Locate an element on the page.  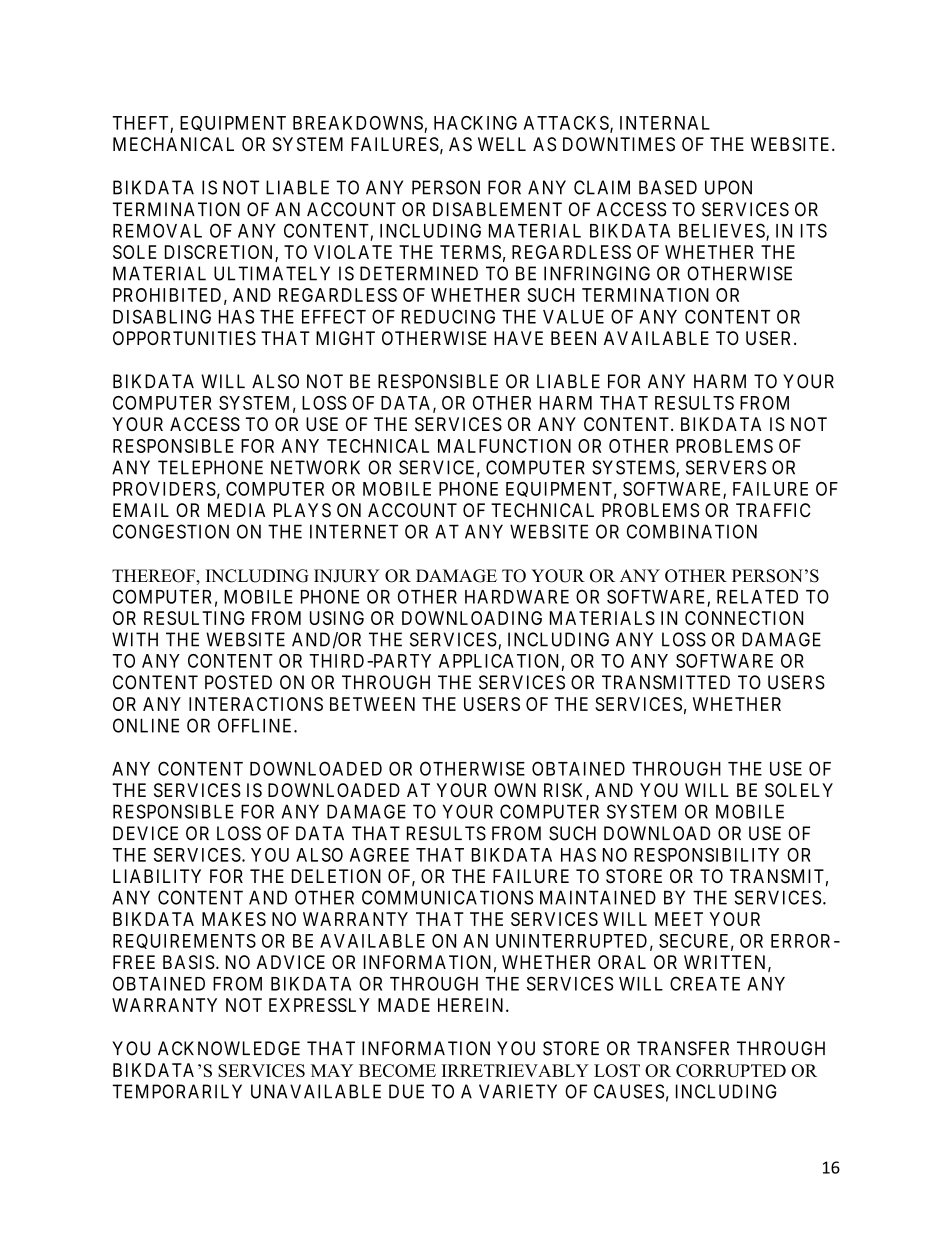
HARDWARE is located at coordinates (517, 597).
